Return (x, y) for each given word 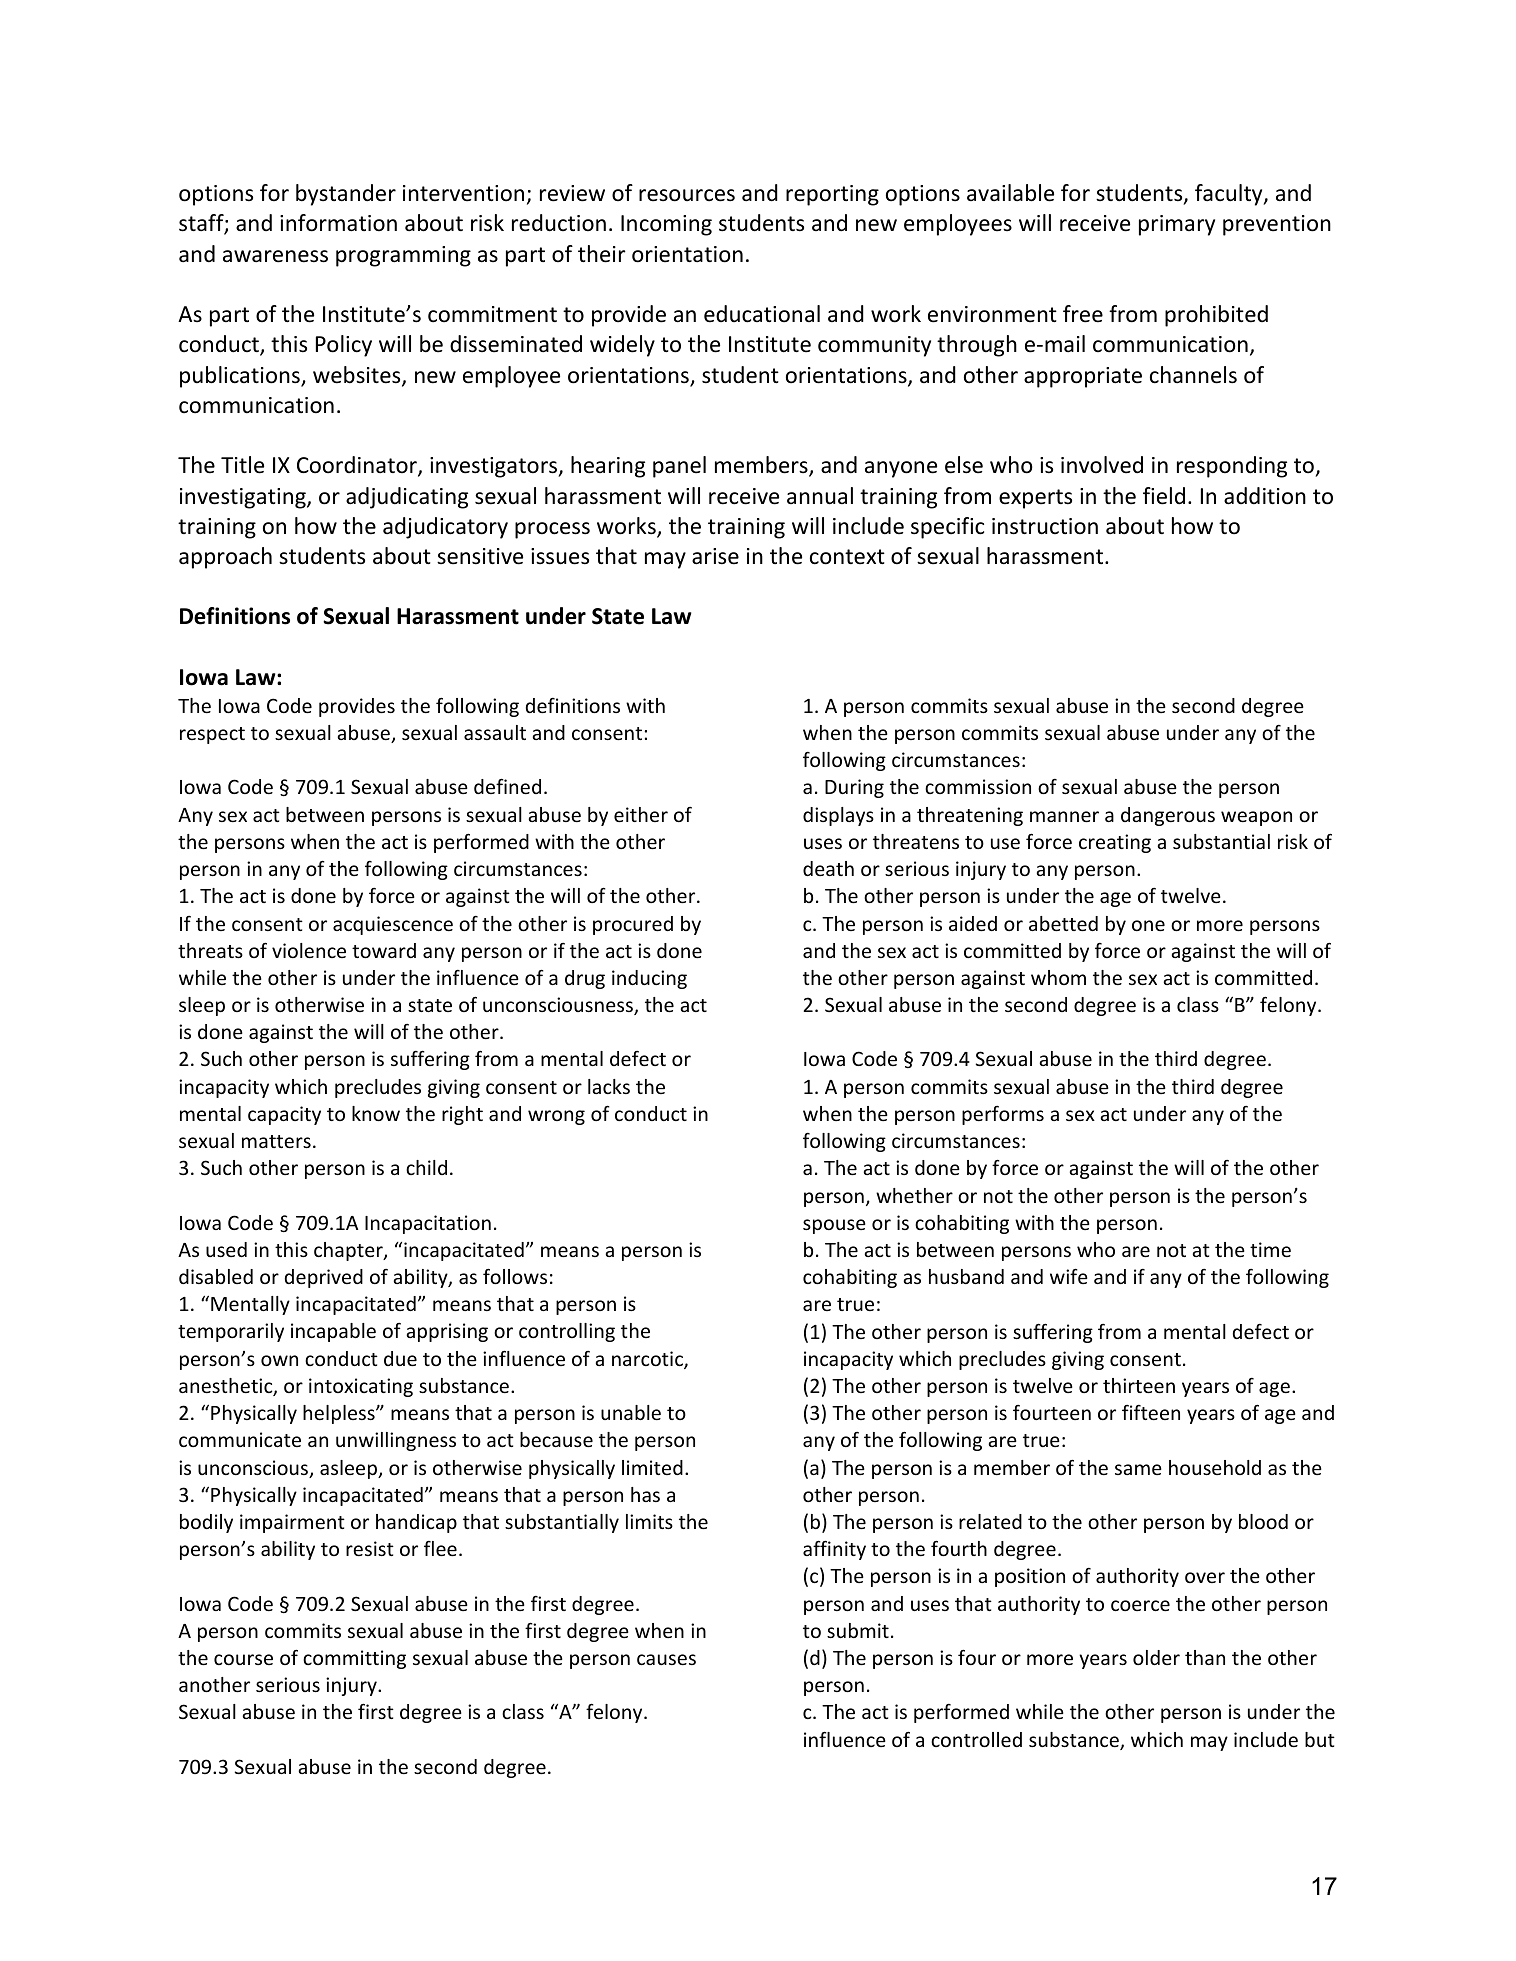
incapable (333, 1332)
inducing (649, 979)
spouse (834, 1226)
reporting (832, 195)
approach (225, 558)
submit (858, 1630)
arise (715, 556)
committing (354, 1659)
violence (309, 950)
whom (1058, 977)
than (1205, 1657)
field (1164, 496)
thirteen (1139, 1385)
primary (1177, 225)
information (338, 223)
